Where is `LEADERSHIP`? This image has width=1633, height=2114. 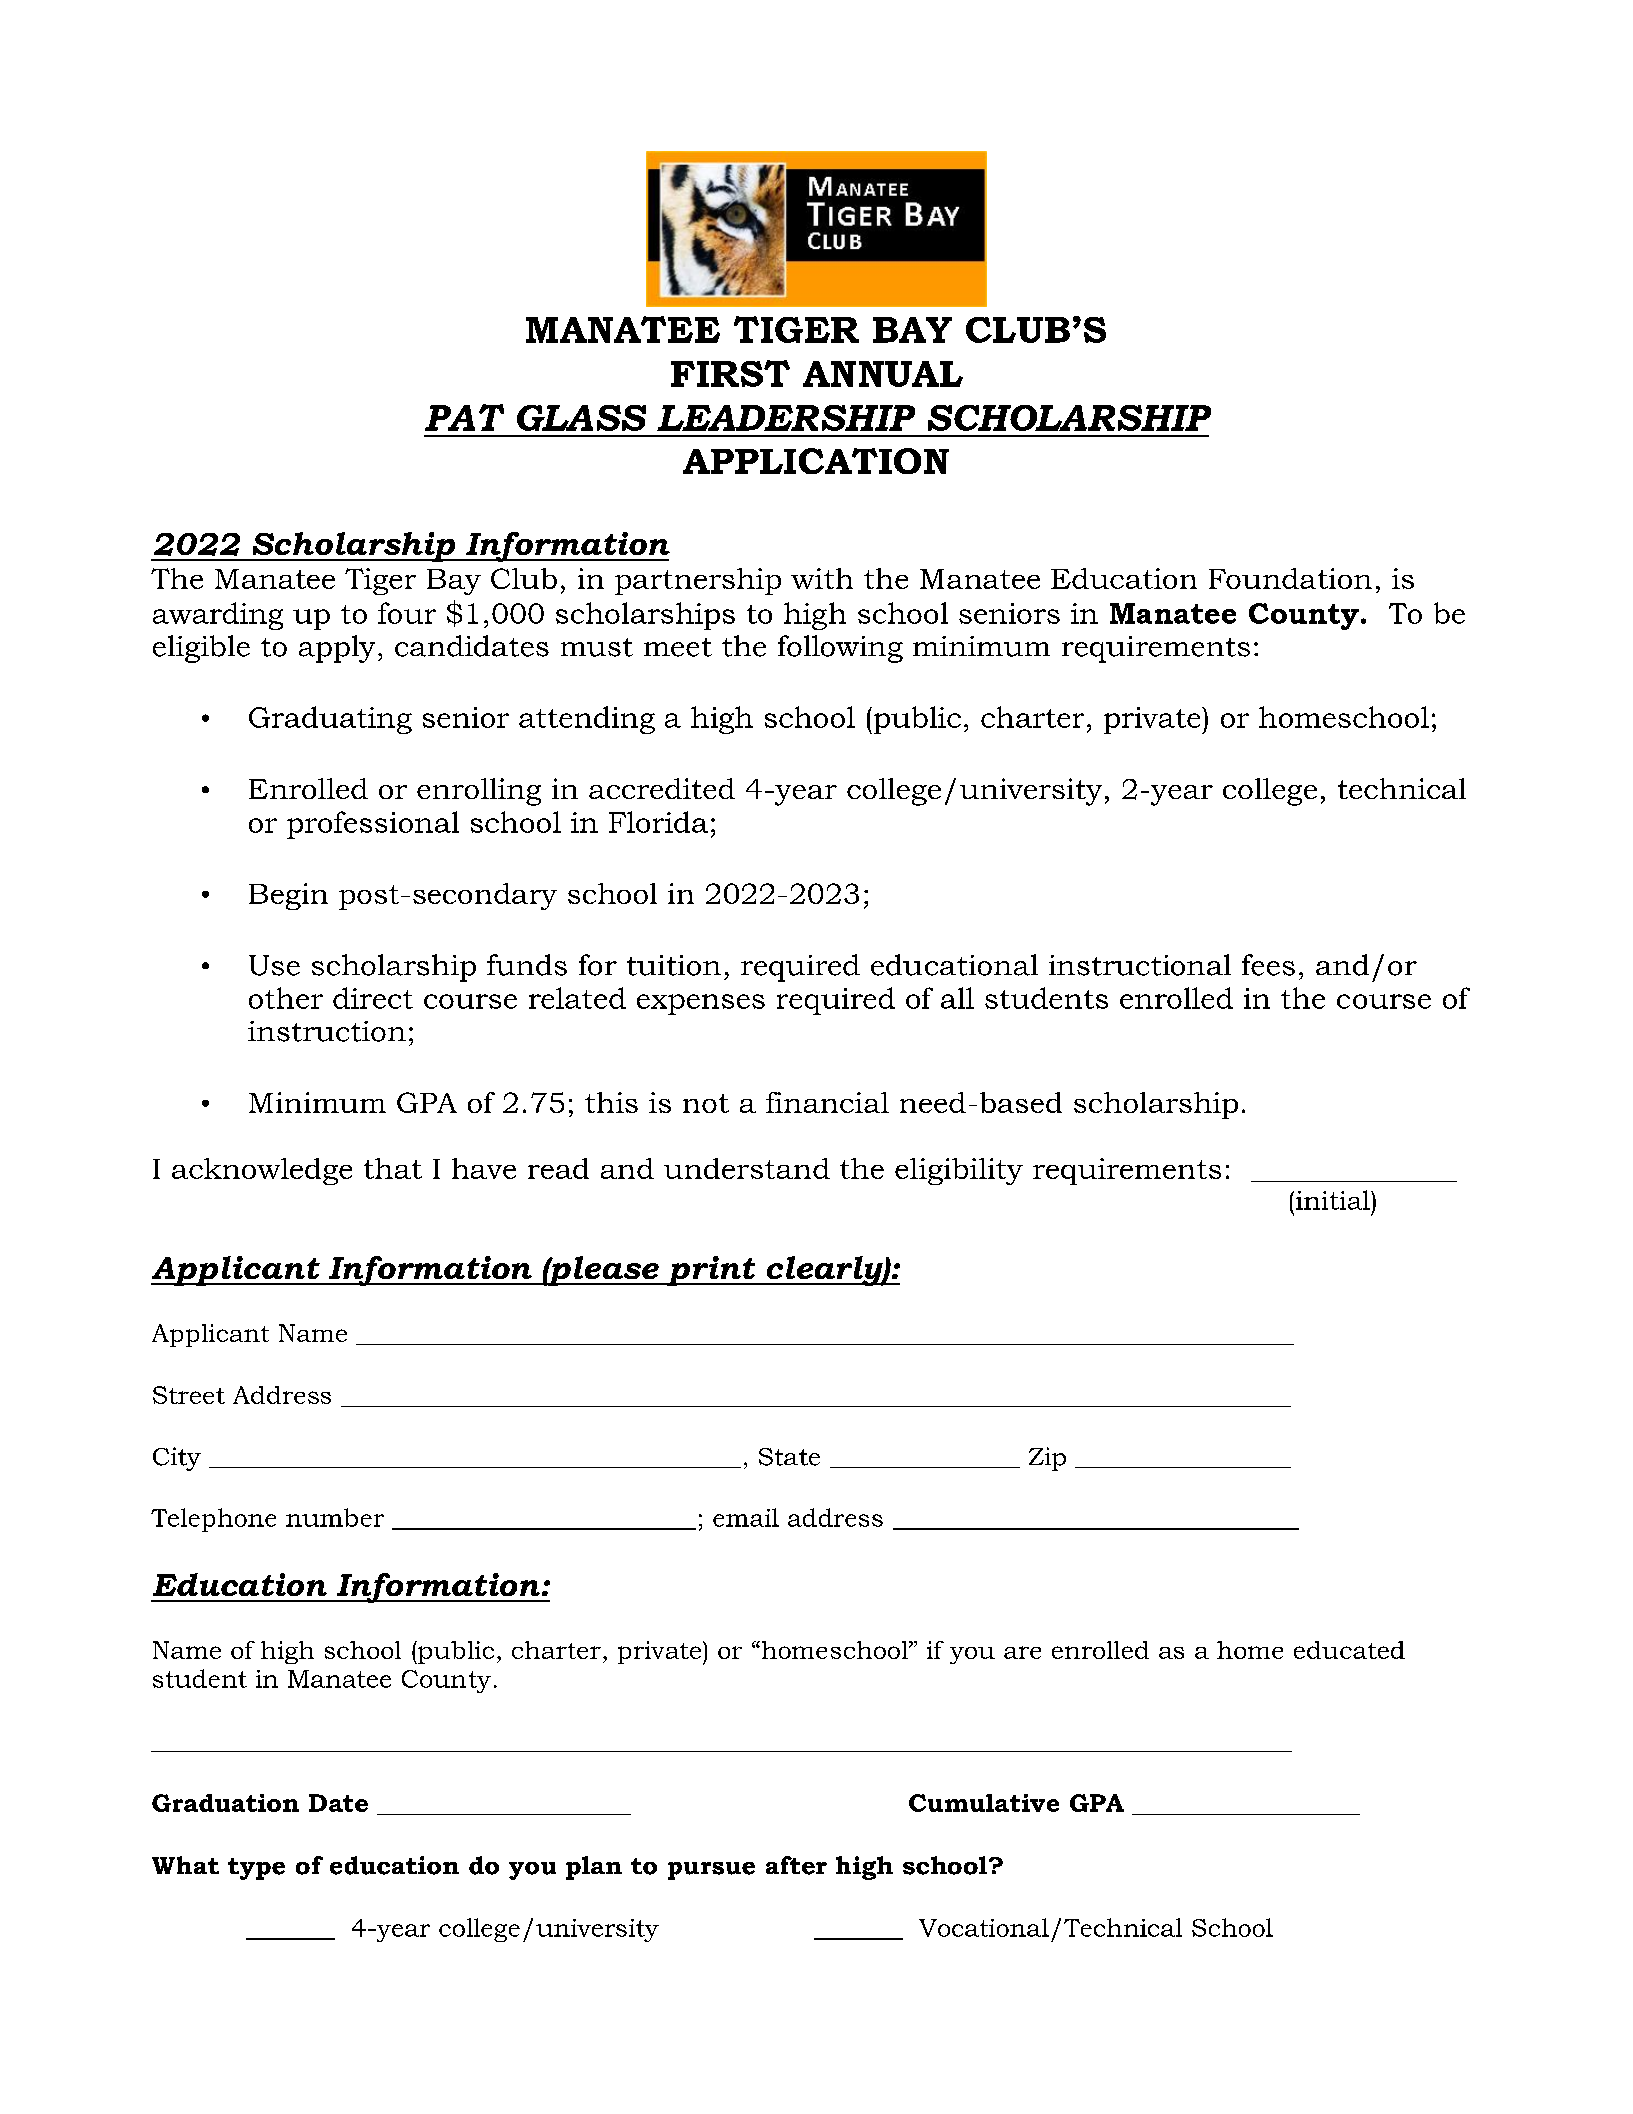 LEADERSHIP is located at coordinates (786, 418).
